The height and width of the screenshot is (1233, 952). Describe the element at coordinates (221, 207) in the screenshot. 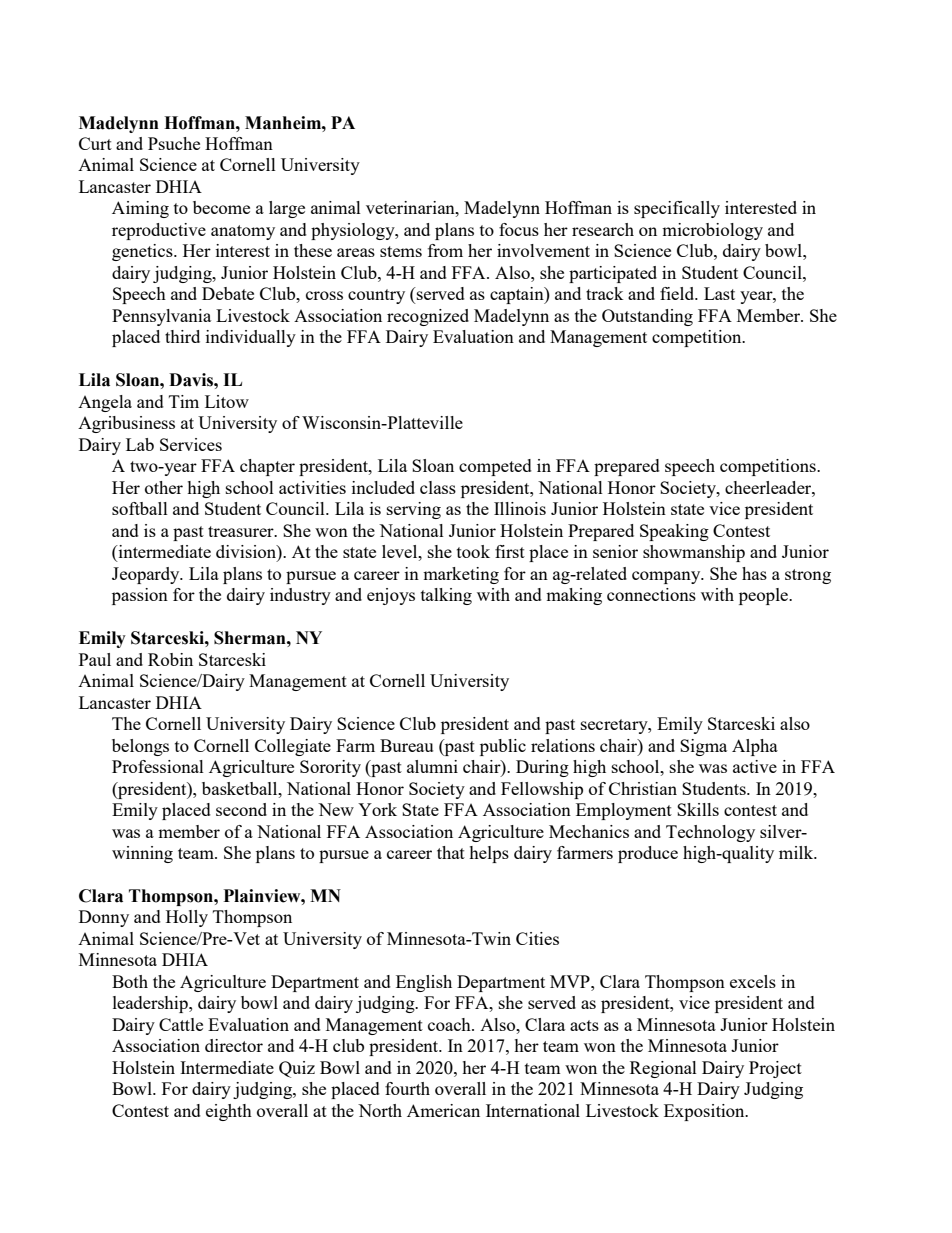

I see `become` at that location.
